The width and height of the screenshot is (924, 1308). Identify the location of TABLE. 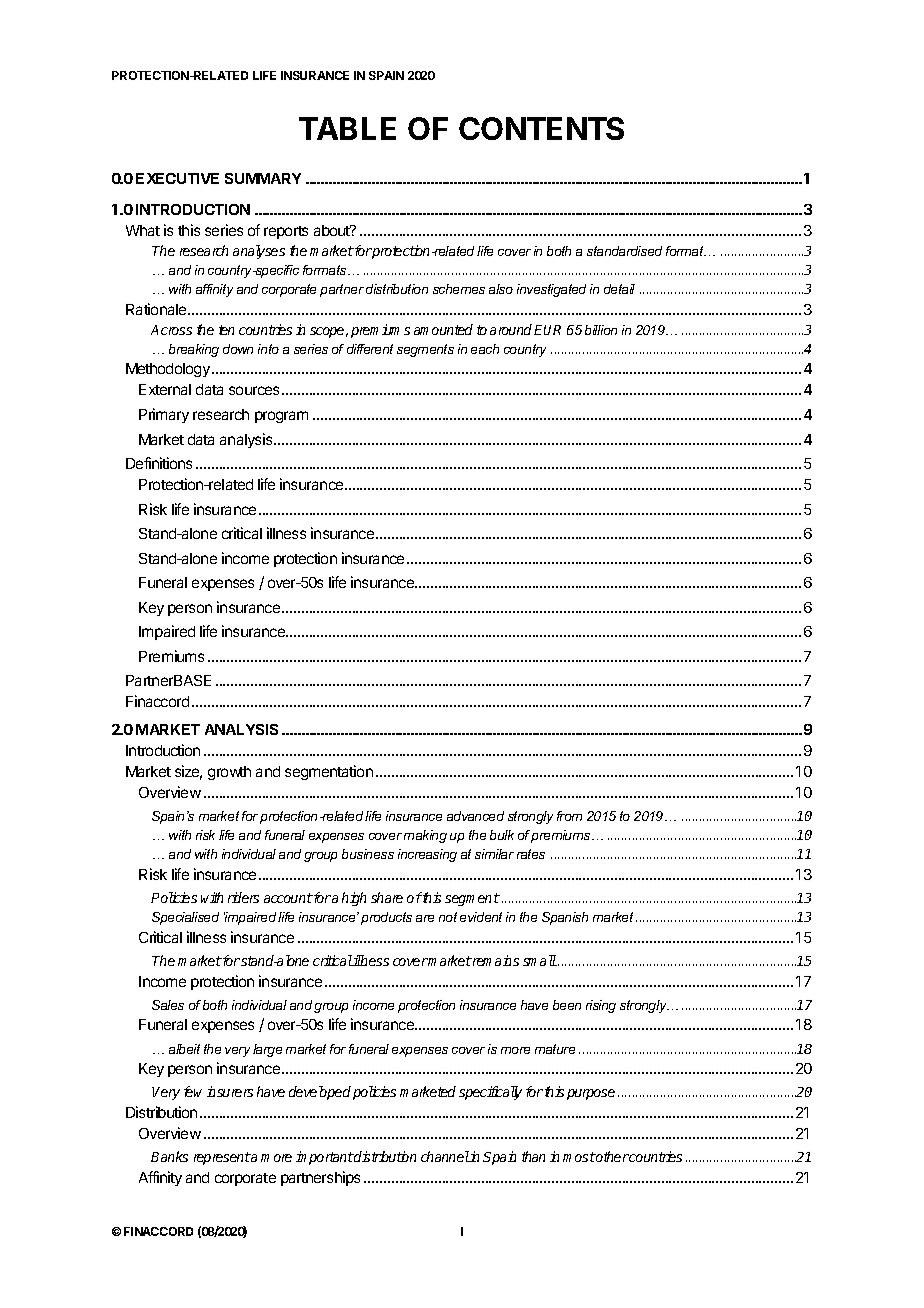
(347, 128).
